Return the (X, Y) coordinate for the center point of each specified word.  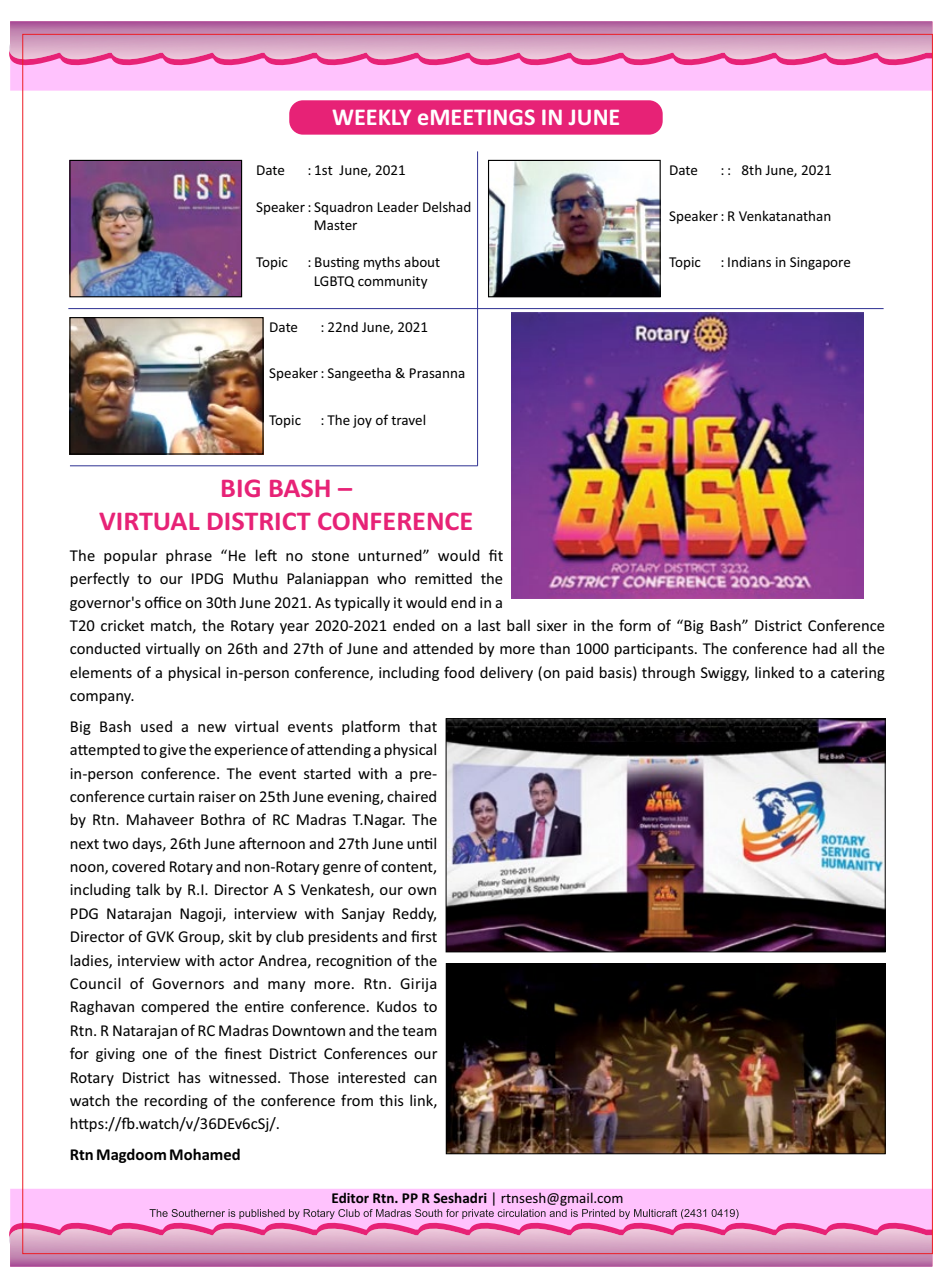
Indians (749, 261)
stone (330, 556)
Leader (398, 207)
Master (335, 225)
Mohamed (205, 1154)
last (489, 625)
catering (858, 674)
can (425, 1079)
